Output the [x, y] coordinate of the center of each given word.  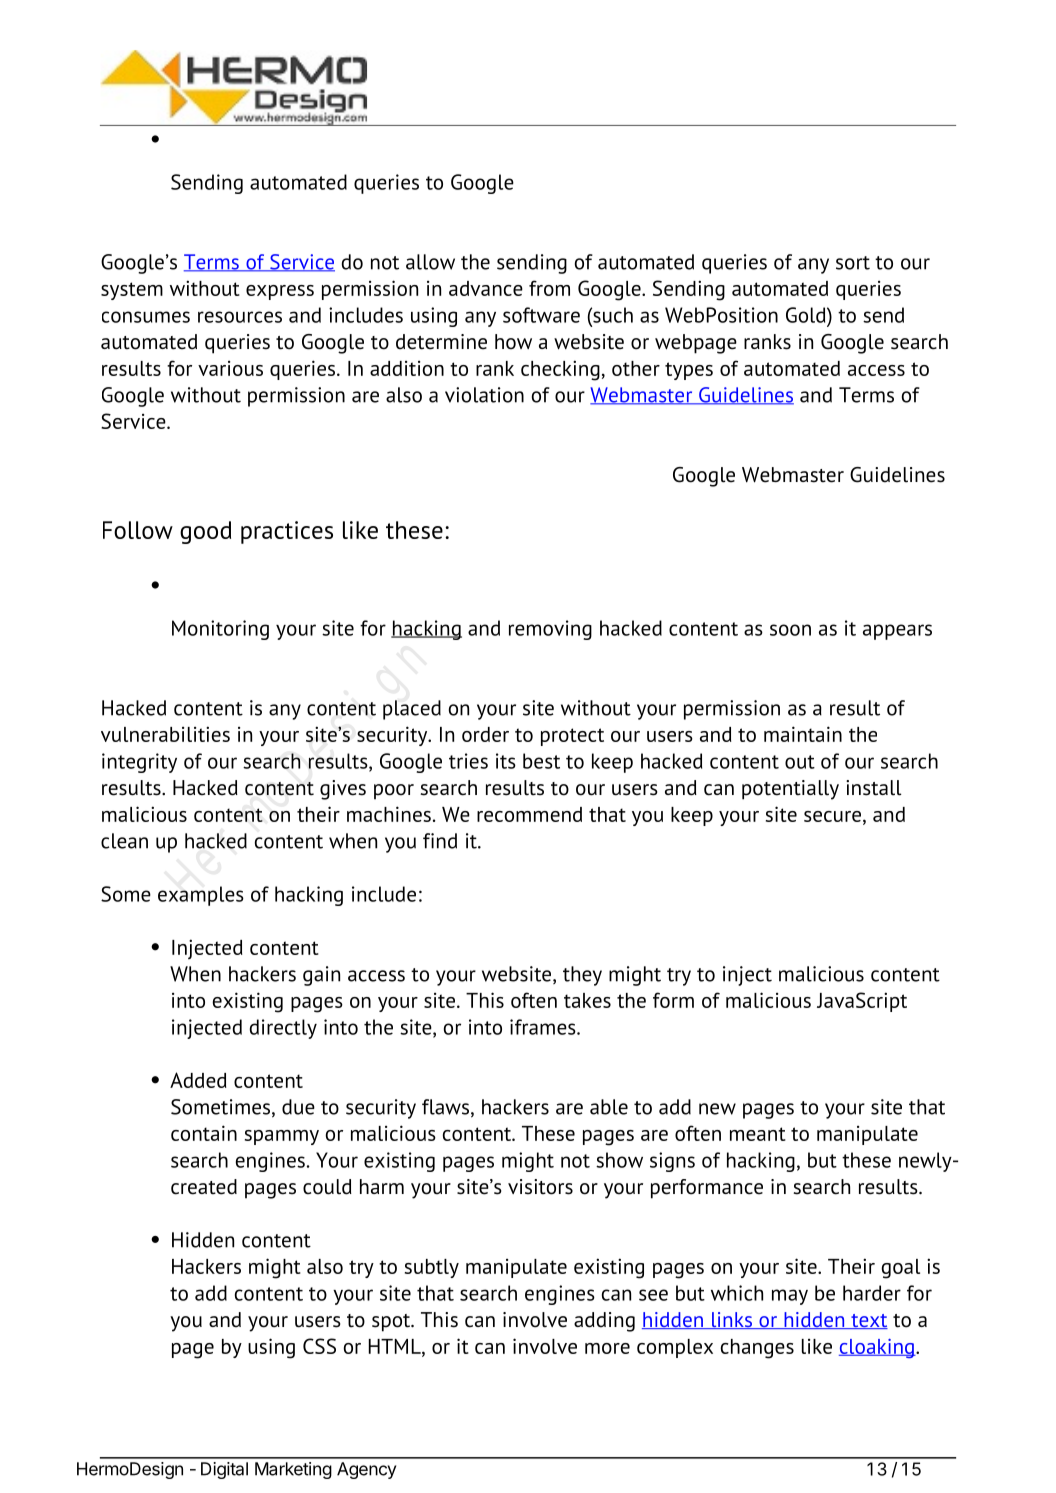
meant [758, 1134]
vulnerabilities [165, 734]
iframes [544, 1027]
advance [486, 288]
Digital [224, 1470]
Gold [807, 315]
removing [550, 630]
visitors [540, 1187]
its [506, 761]
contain [204, 1133]
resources [240, 317]
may [790, 1297]
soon [790, 630]
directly [283, 1029]
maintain [803, 734]
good [205, 532]
